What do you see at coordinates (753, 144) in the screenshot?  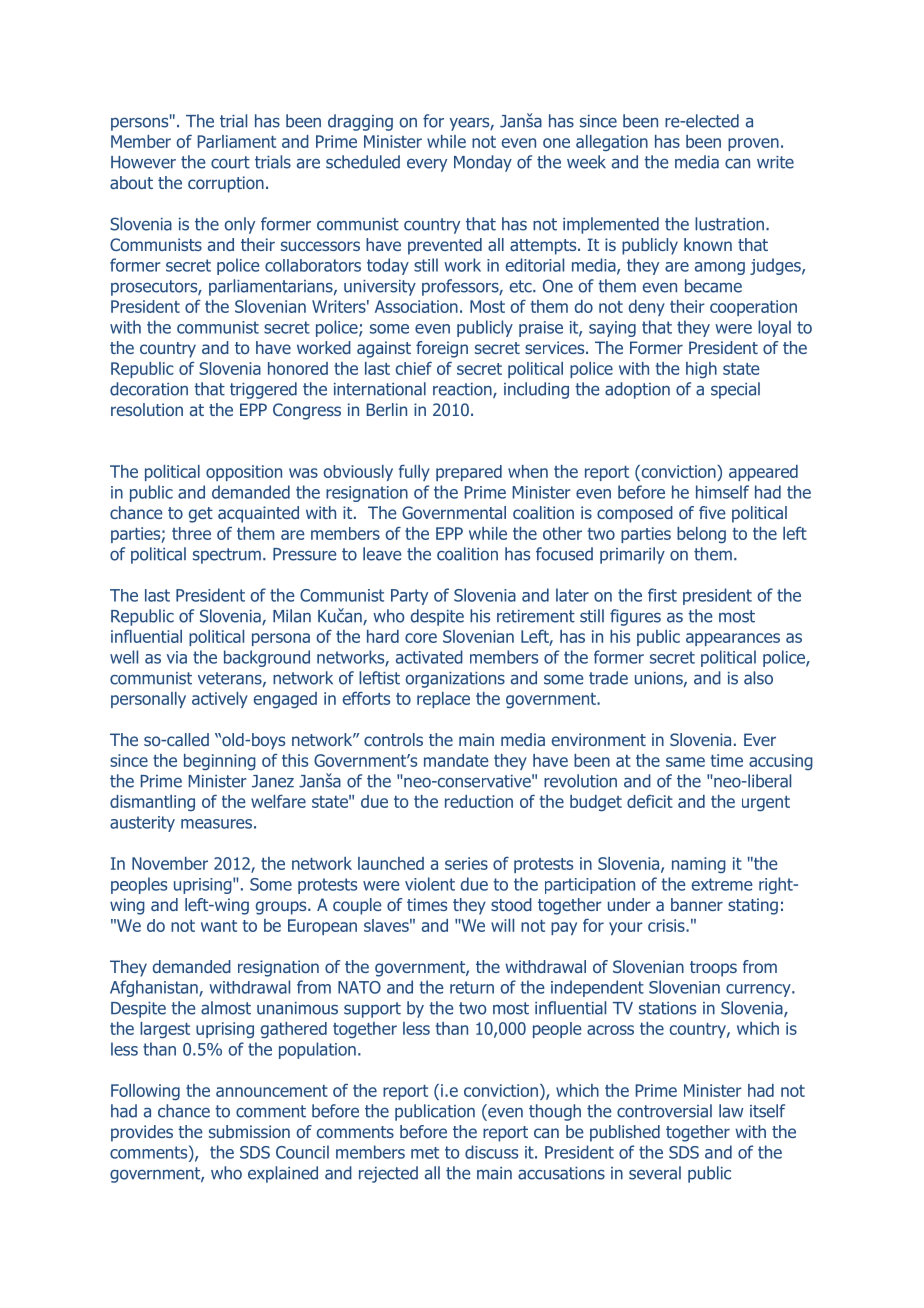 I see `proven` at bounding box center [753, 144].
